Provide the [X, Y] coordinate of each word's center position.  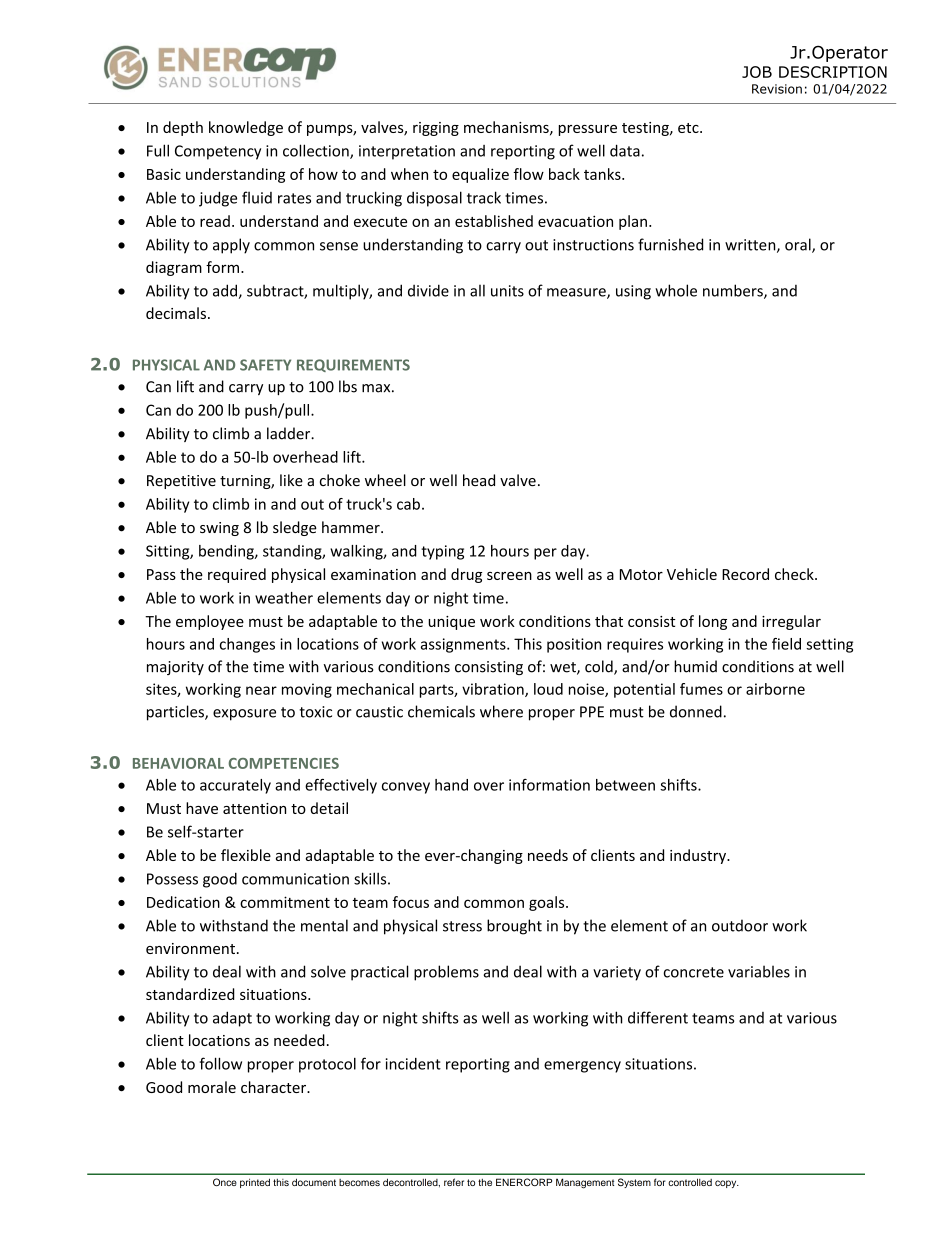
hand [451, 785]
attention [254, 808]
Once [225, 1182]
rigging [436, 129]
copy [727, 1184]
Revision [777, 89]
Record [745, 574]
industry [699, 856]
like [291, 480]
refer [454, 1182]
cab [408, 504]
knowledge [246, 128]
